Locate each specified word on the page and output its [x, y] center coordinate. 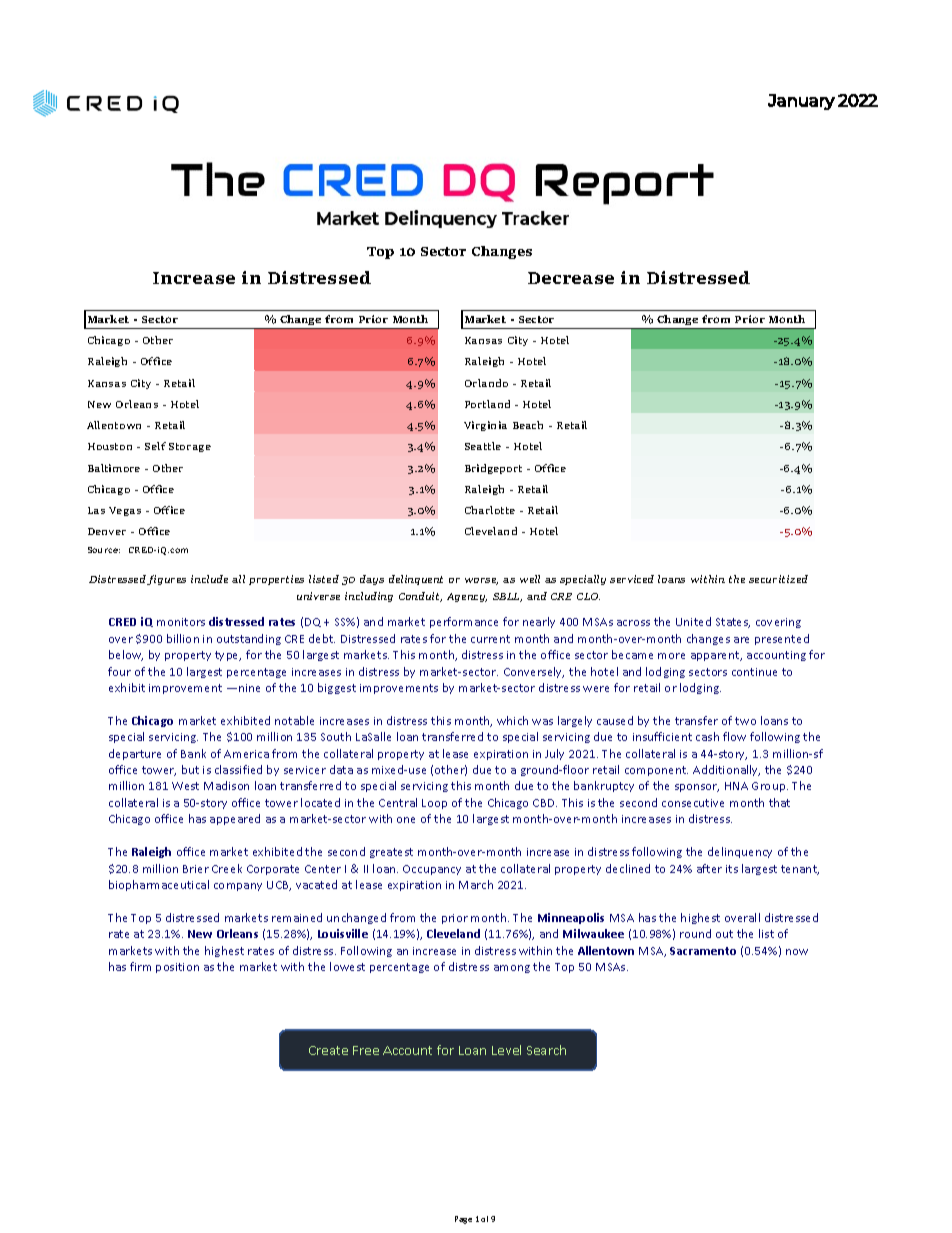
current [490, 639]
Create [328, 1050]
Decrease [571, 278]
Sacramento [703, 951]
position [177, 968]
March [476, 884]
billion [183, 638]
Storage [190, 447]
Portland [487, 404]
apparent [716, 656]
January [801, 102]
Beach [528, 425]
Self [155, 446]
